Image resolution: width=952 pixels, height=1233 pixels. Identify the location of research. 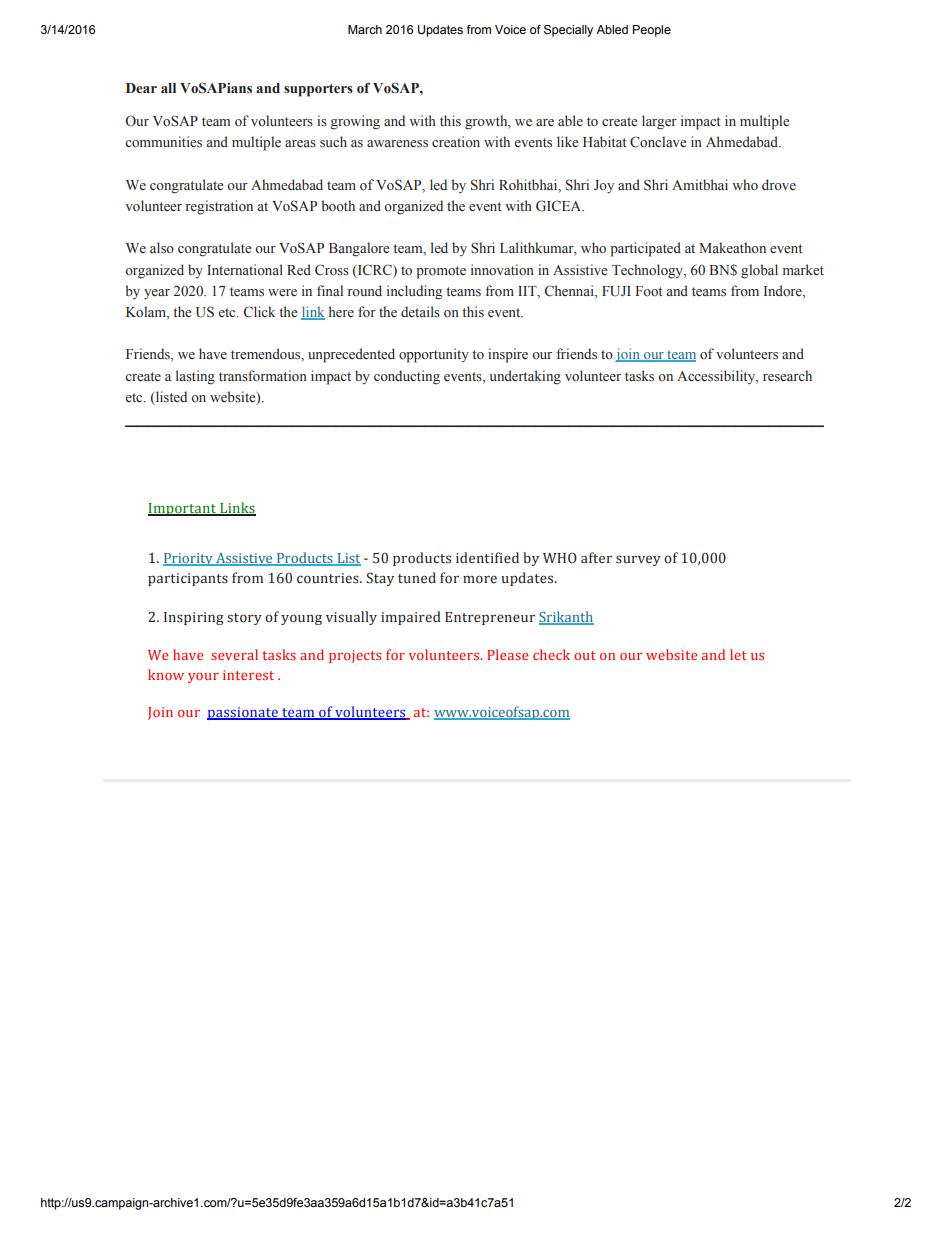
(787, 376).
